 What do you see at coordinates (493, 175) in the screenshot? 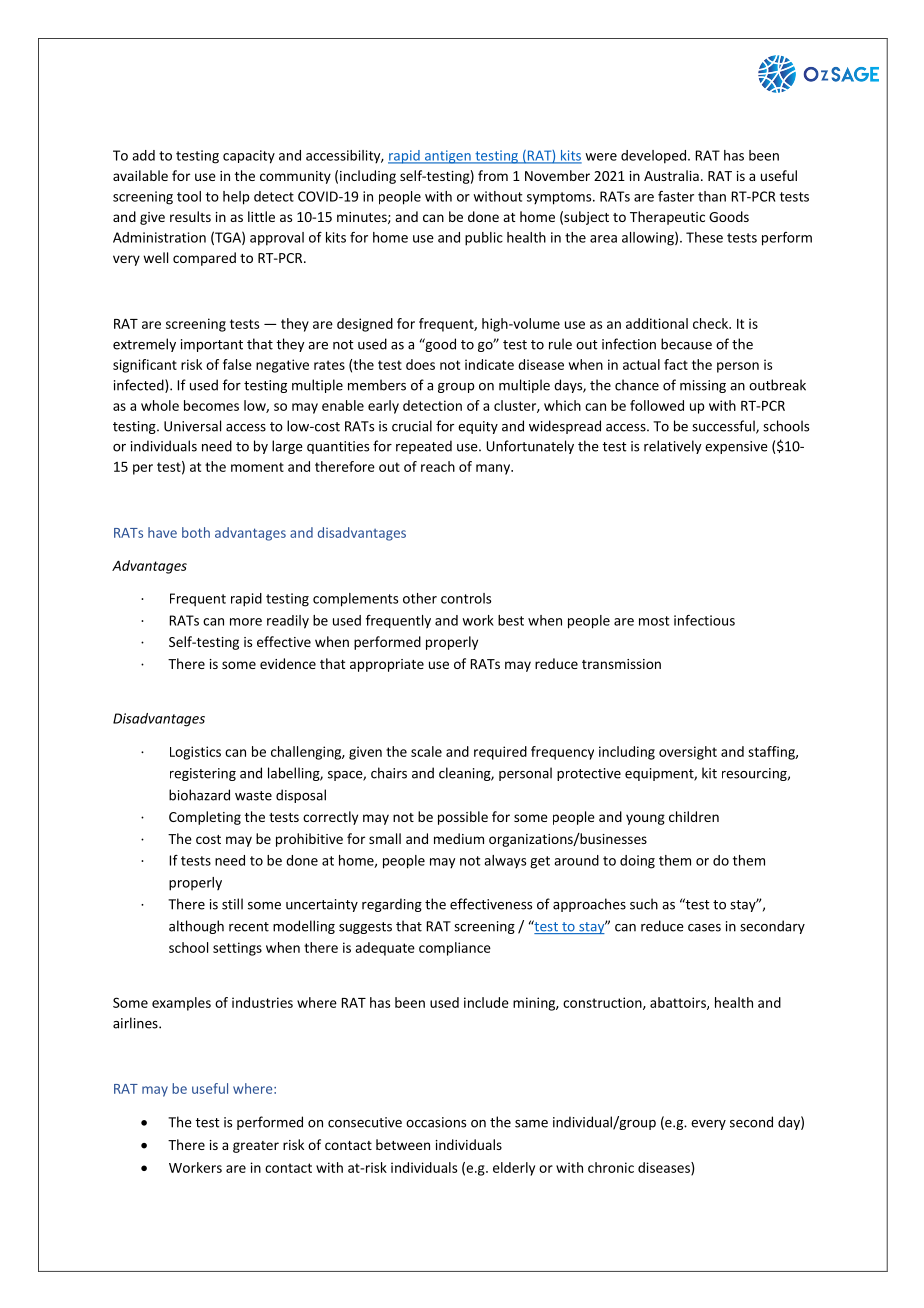
I see `from` at bounding box center [493, 175].
